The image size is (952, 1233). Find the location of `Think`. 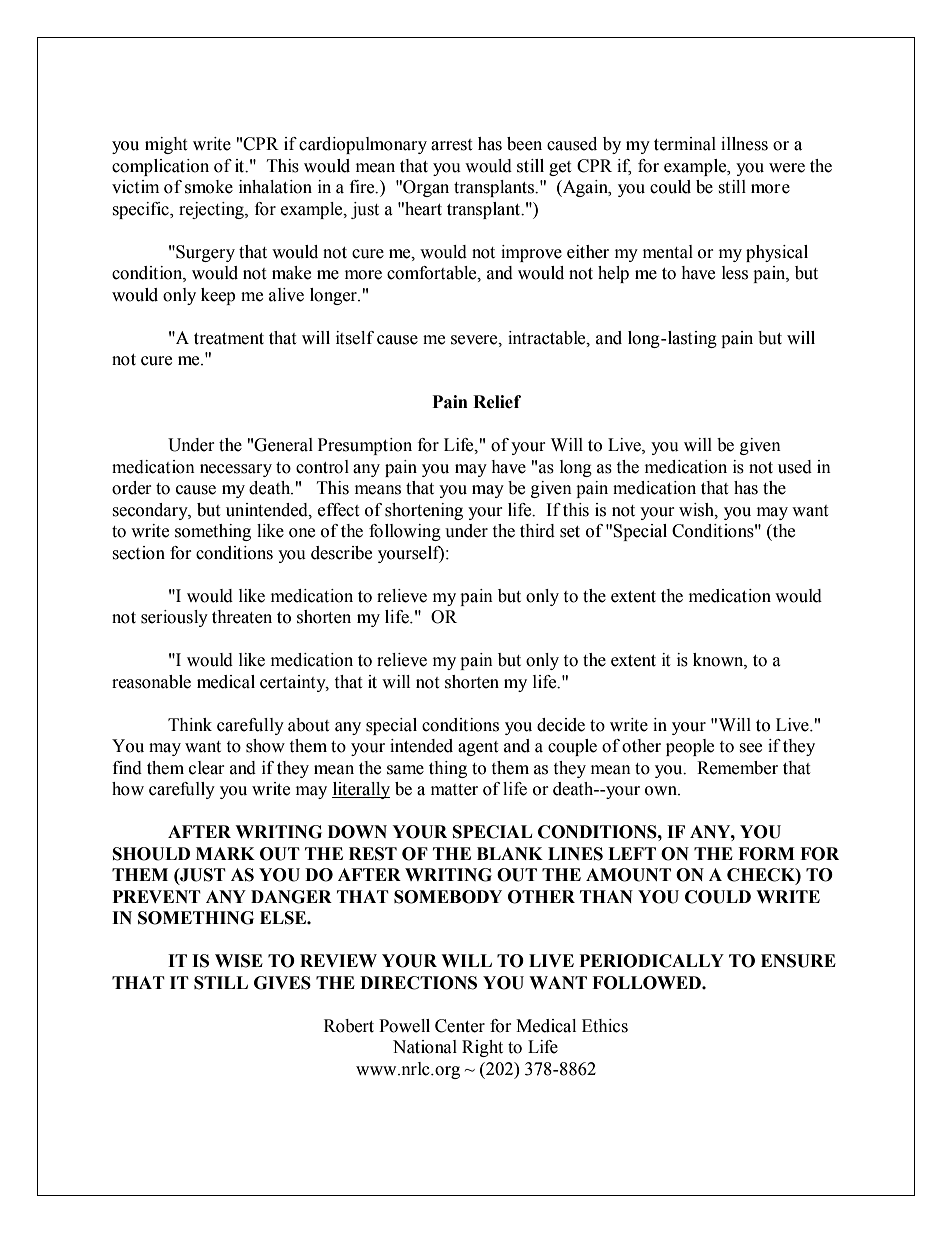

Think is located at coordinates (190, 724).
